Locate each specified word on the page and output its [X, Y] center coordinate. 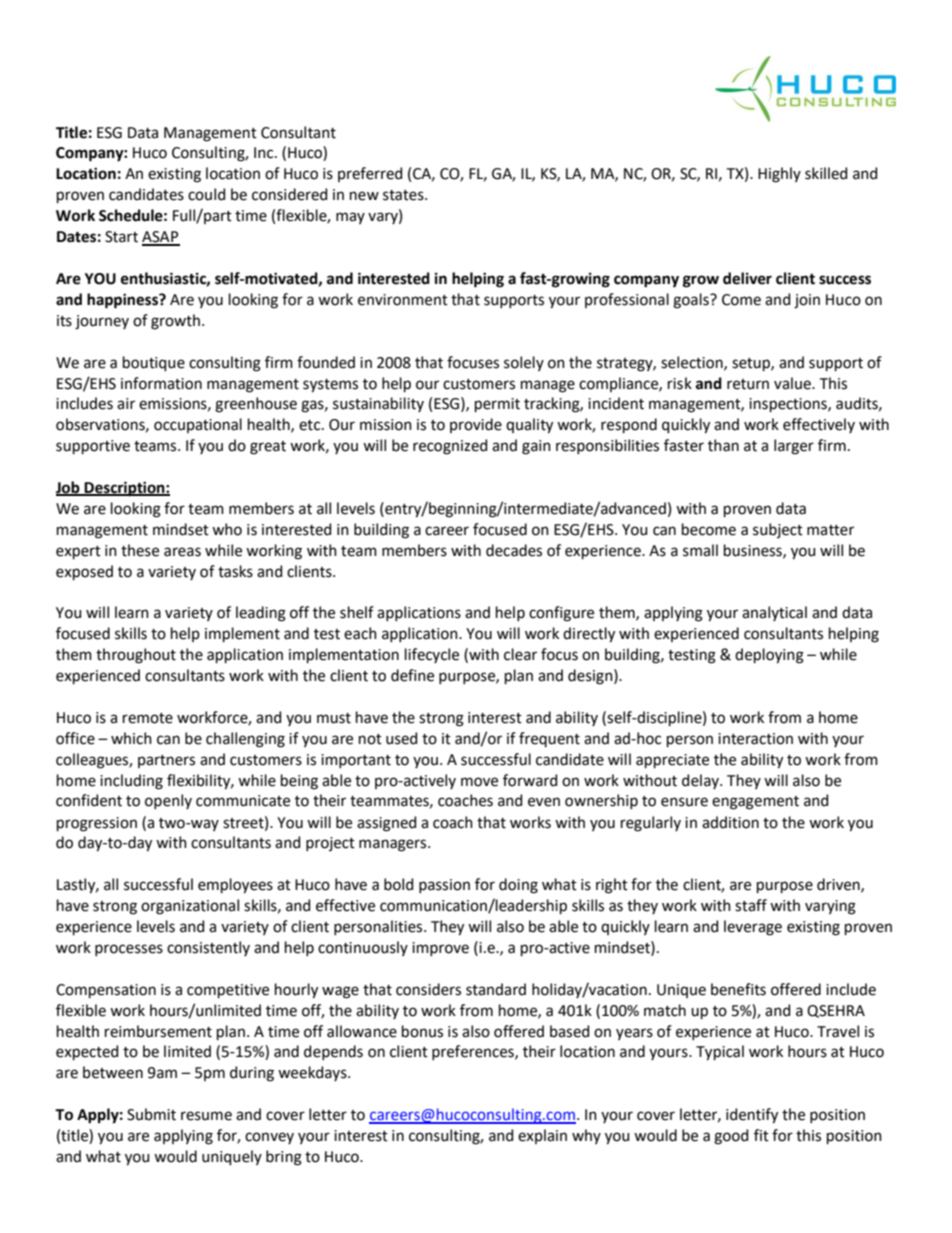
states [404, 195]
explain [542, 1136]
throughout [136, 656]
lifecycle [432, 655]
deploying [769, 656]
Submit [151, 1114]
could [206, 194]
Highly [779, 175]
